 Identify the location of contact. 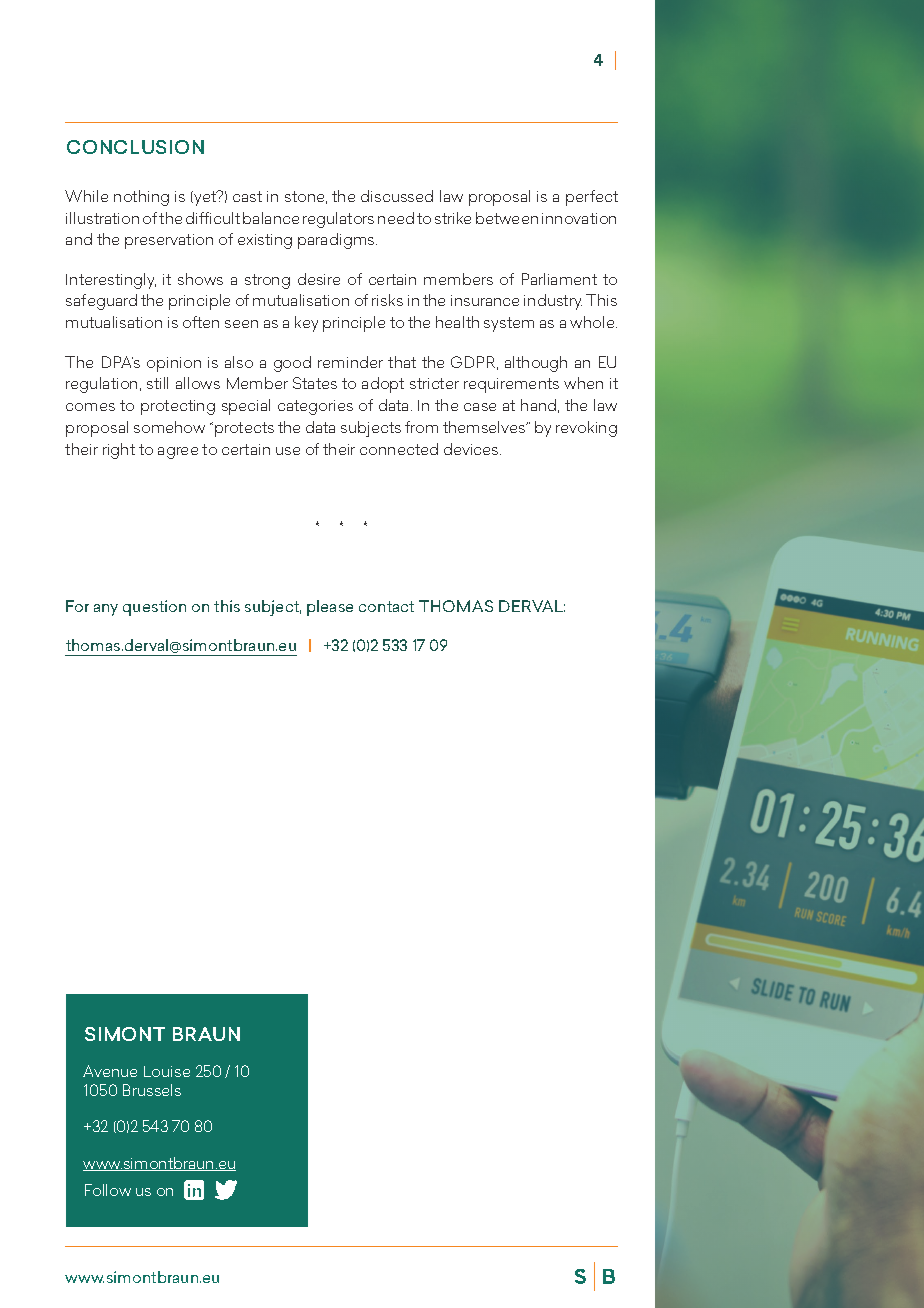
(386, 606).
